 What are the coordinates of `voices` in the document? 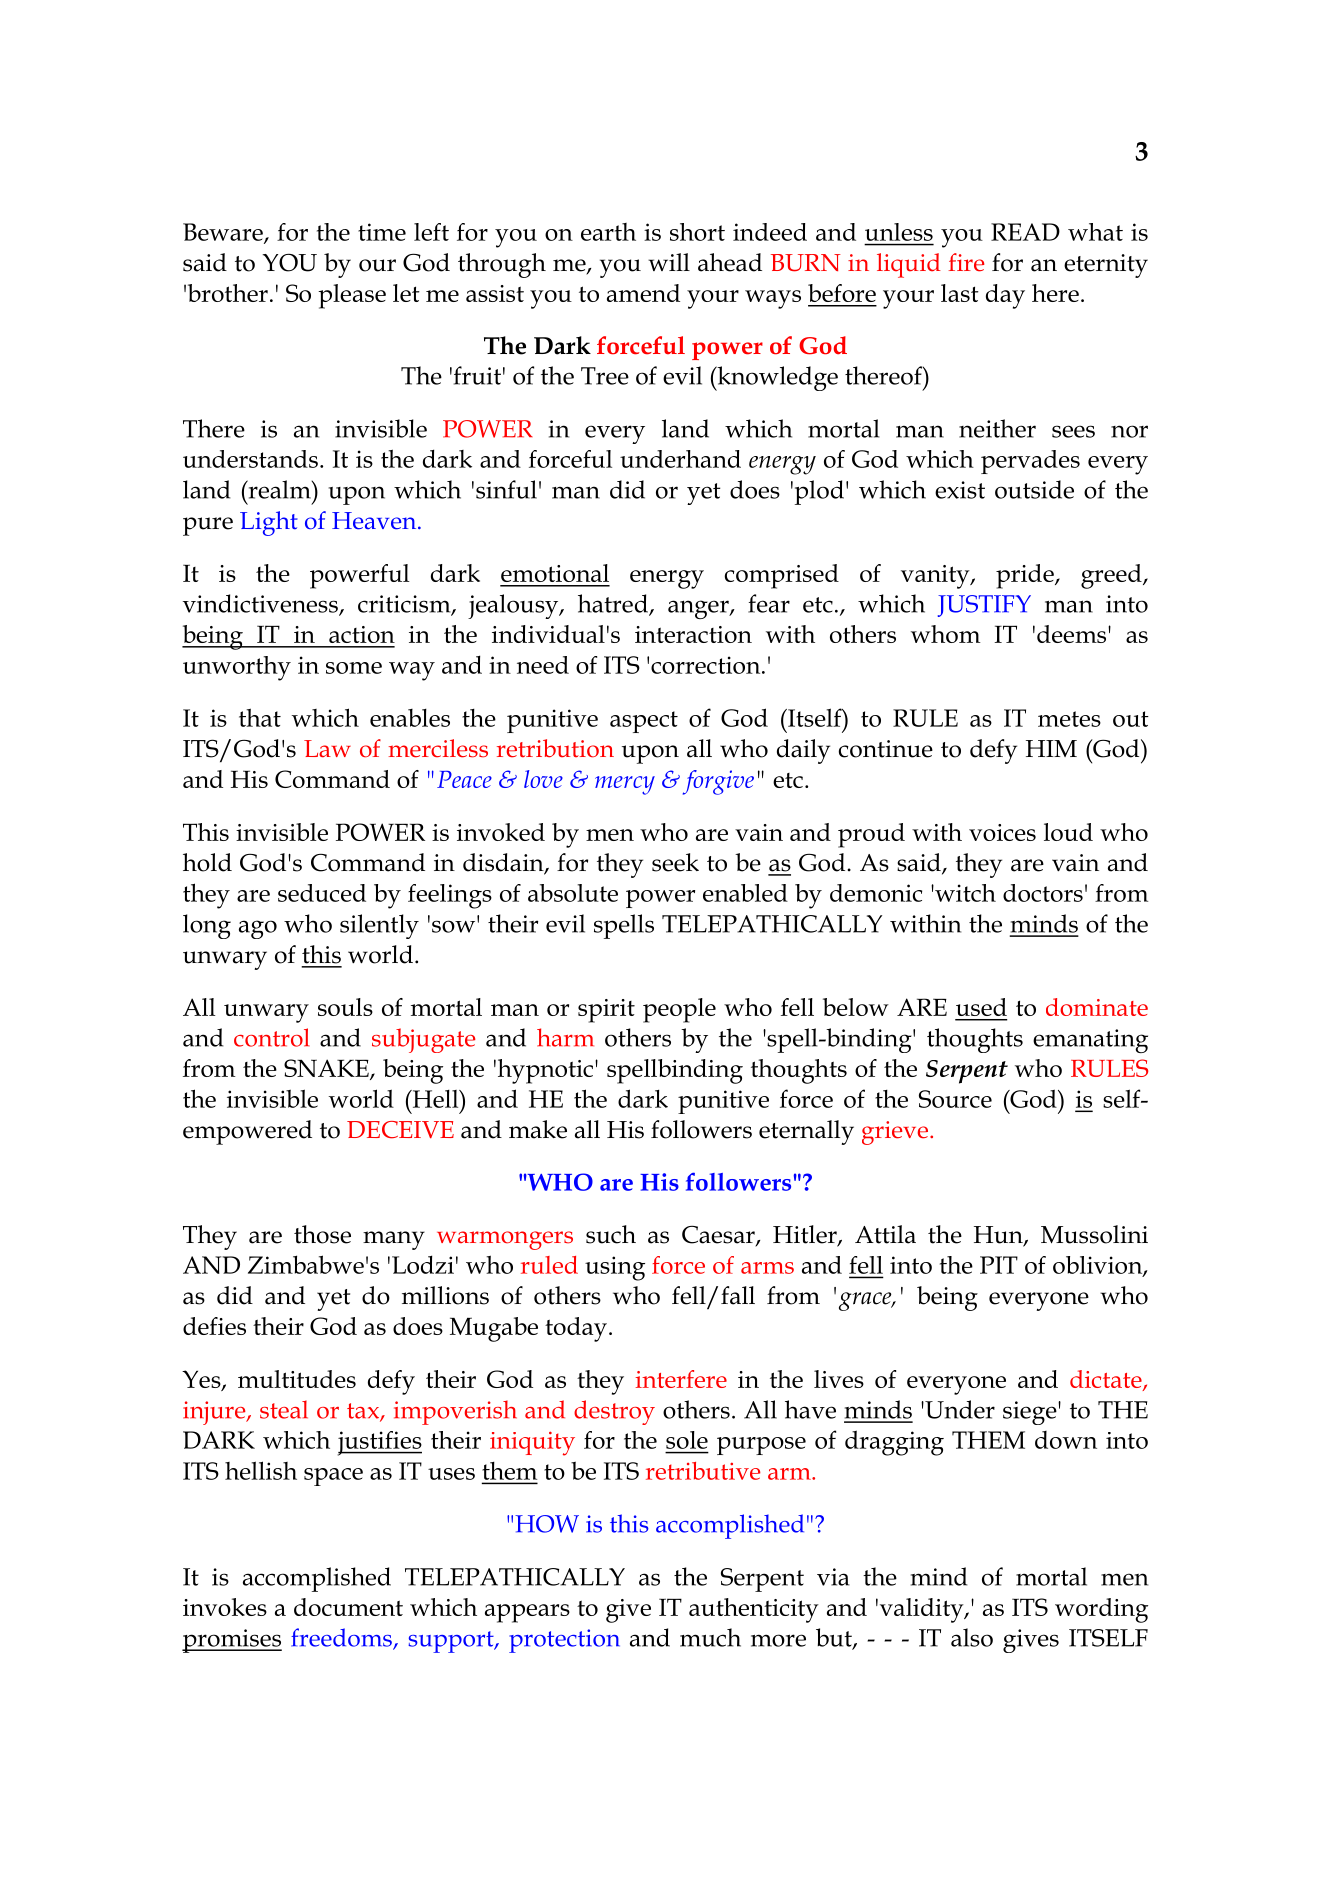 It's located at (1002, 832).
